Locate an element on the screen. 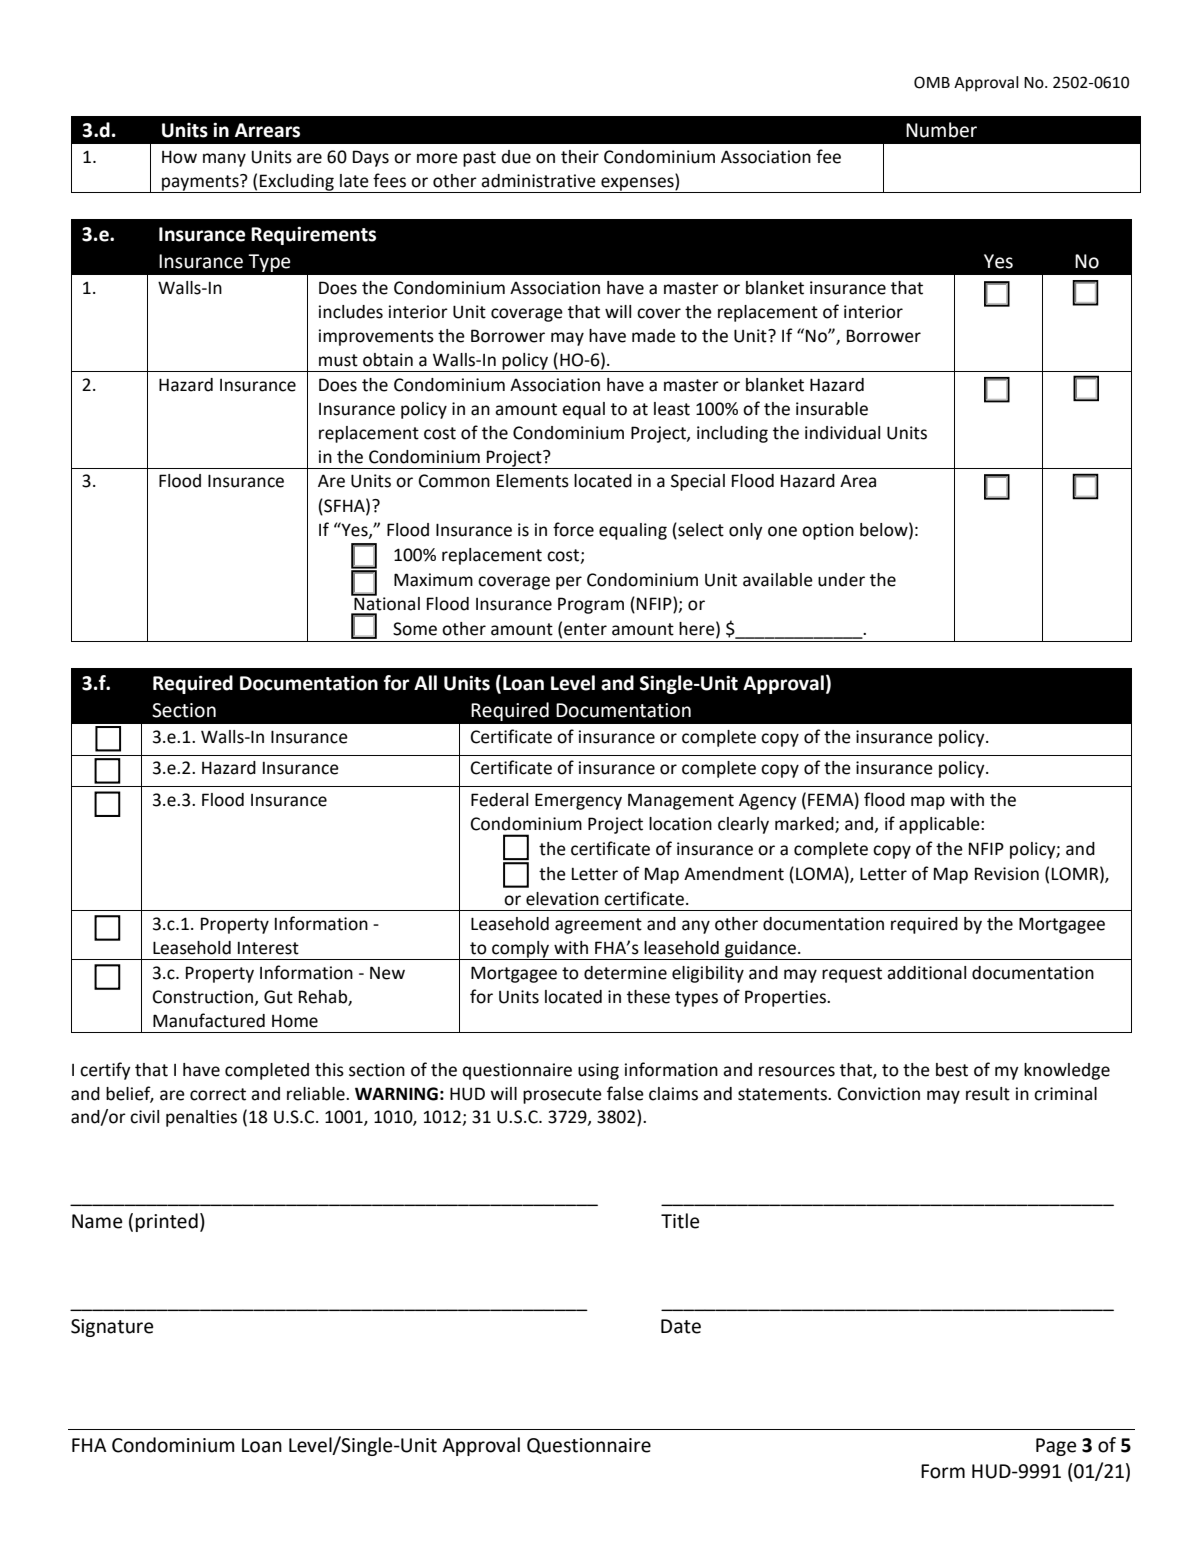 This screenshot has height=1555, width=1202. Maximum is located at coordinates (433, 580).
